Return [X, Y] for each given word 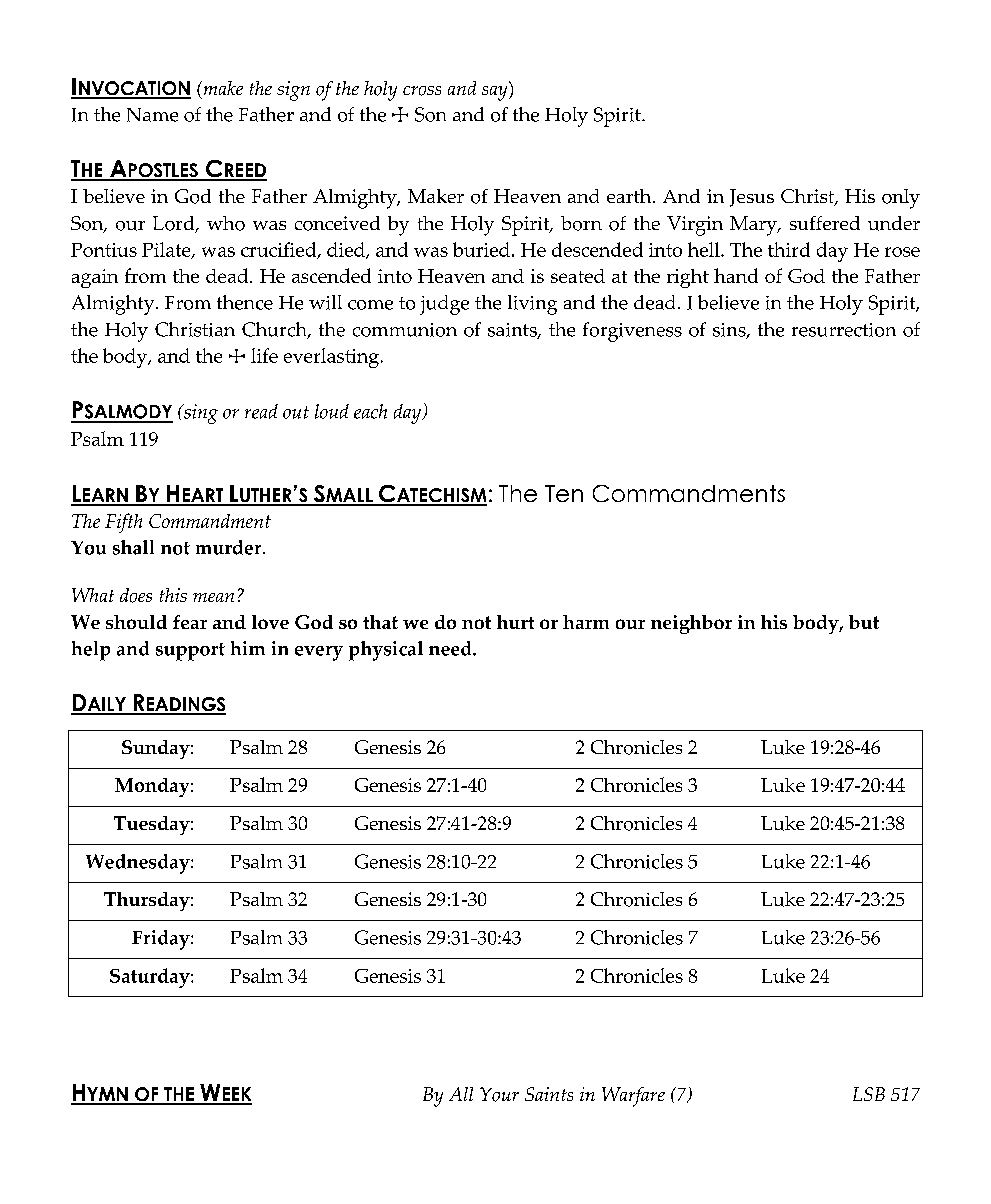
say [496, 91]
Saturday [151, 978]
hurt [515, 622]
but [864, 622]
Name [152, 115]
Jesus [752, 198]
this [173, 595]
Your [499, 1094]
